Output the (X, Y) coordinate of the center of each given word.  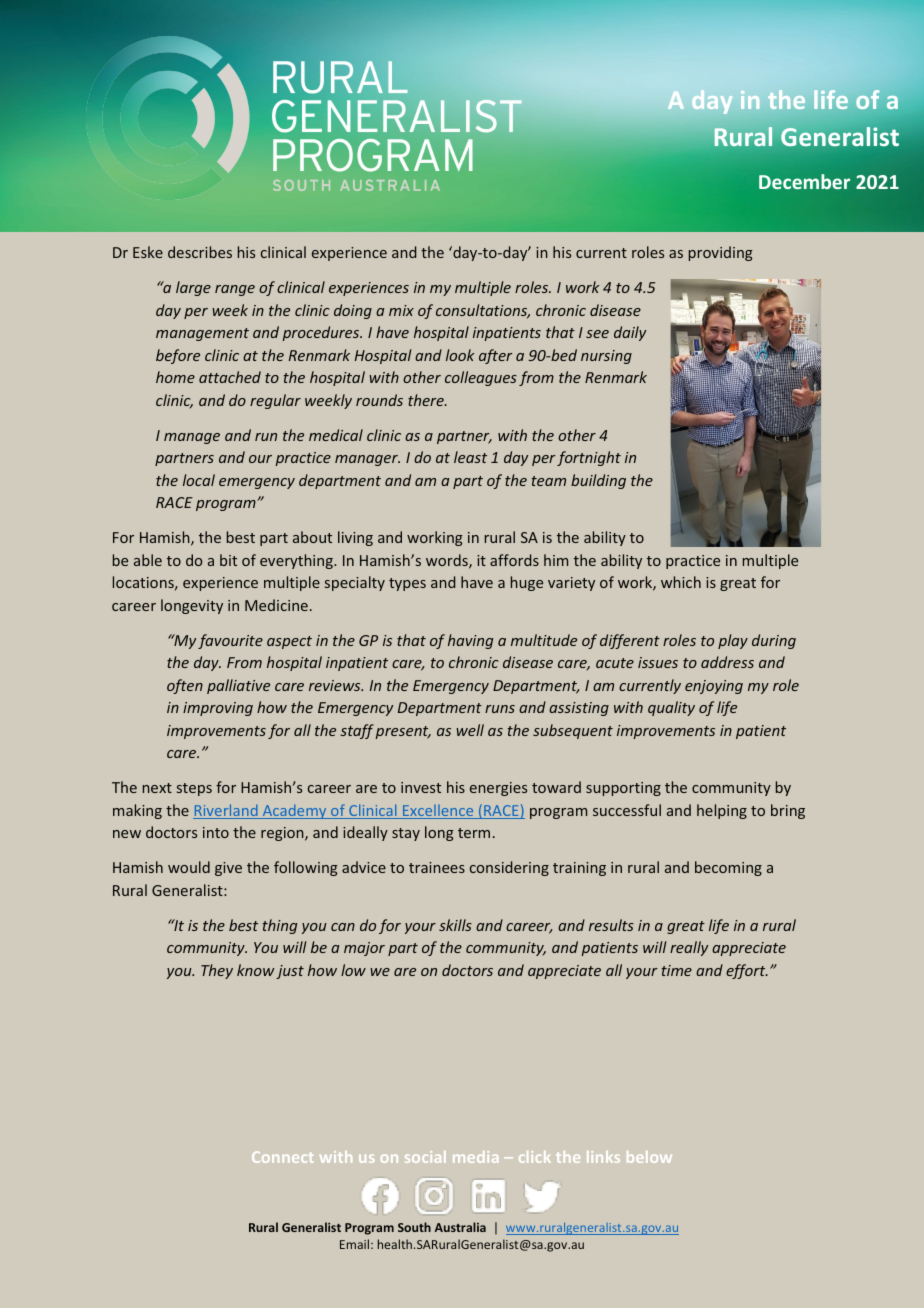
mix (401, 310)
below (649, 1157)
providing (721, 253)
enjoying (714, 687)
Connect (283, 1157)
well (470, 730)
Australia (460, 1227)
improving (218, 709)
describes (200, 252)
